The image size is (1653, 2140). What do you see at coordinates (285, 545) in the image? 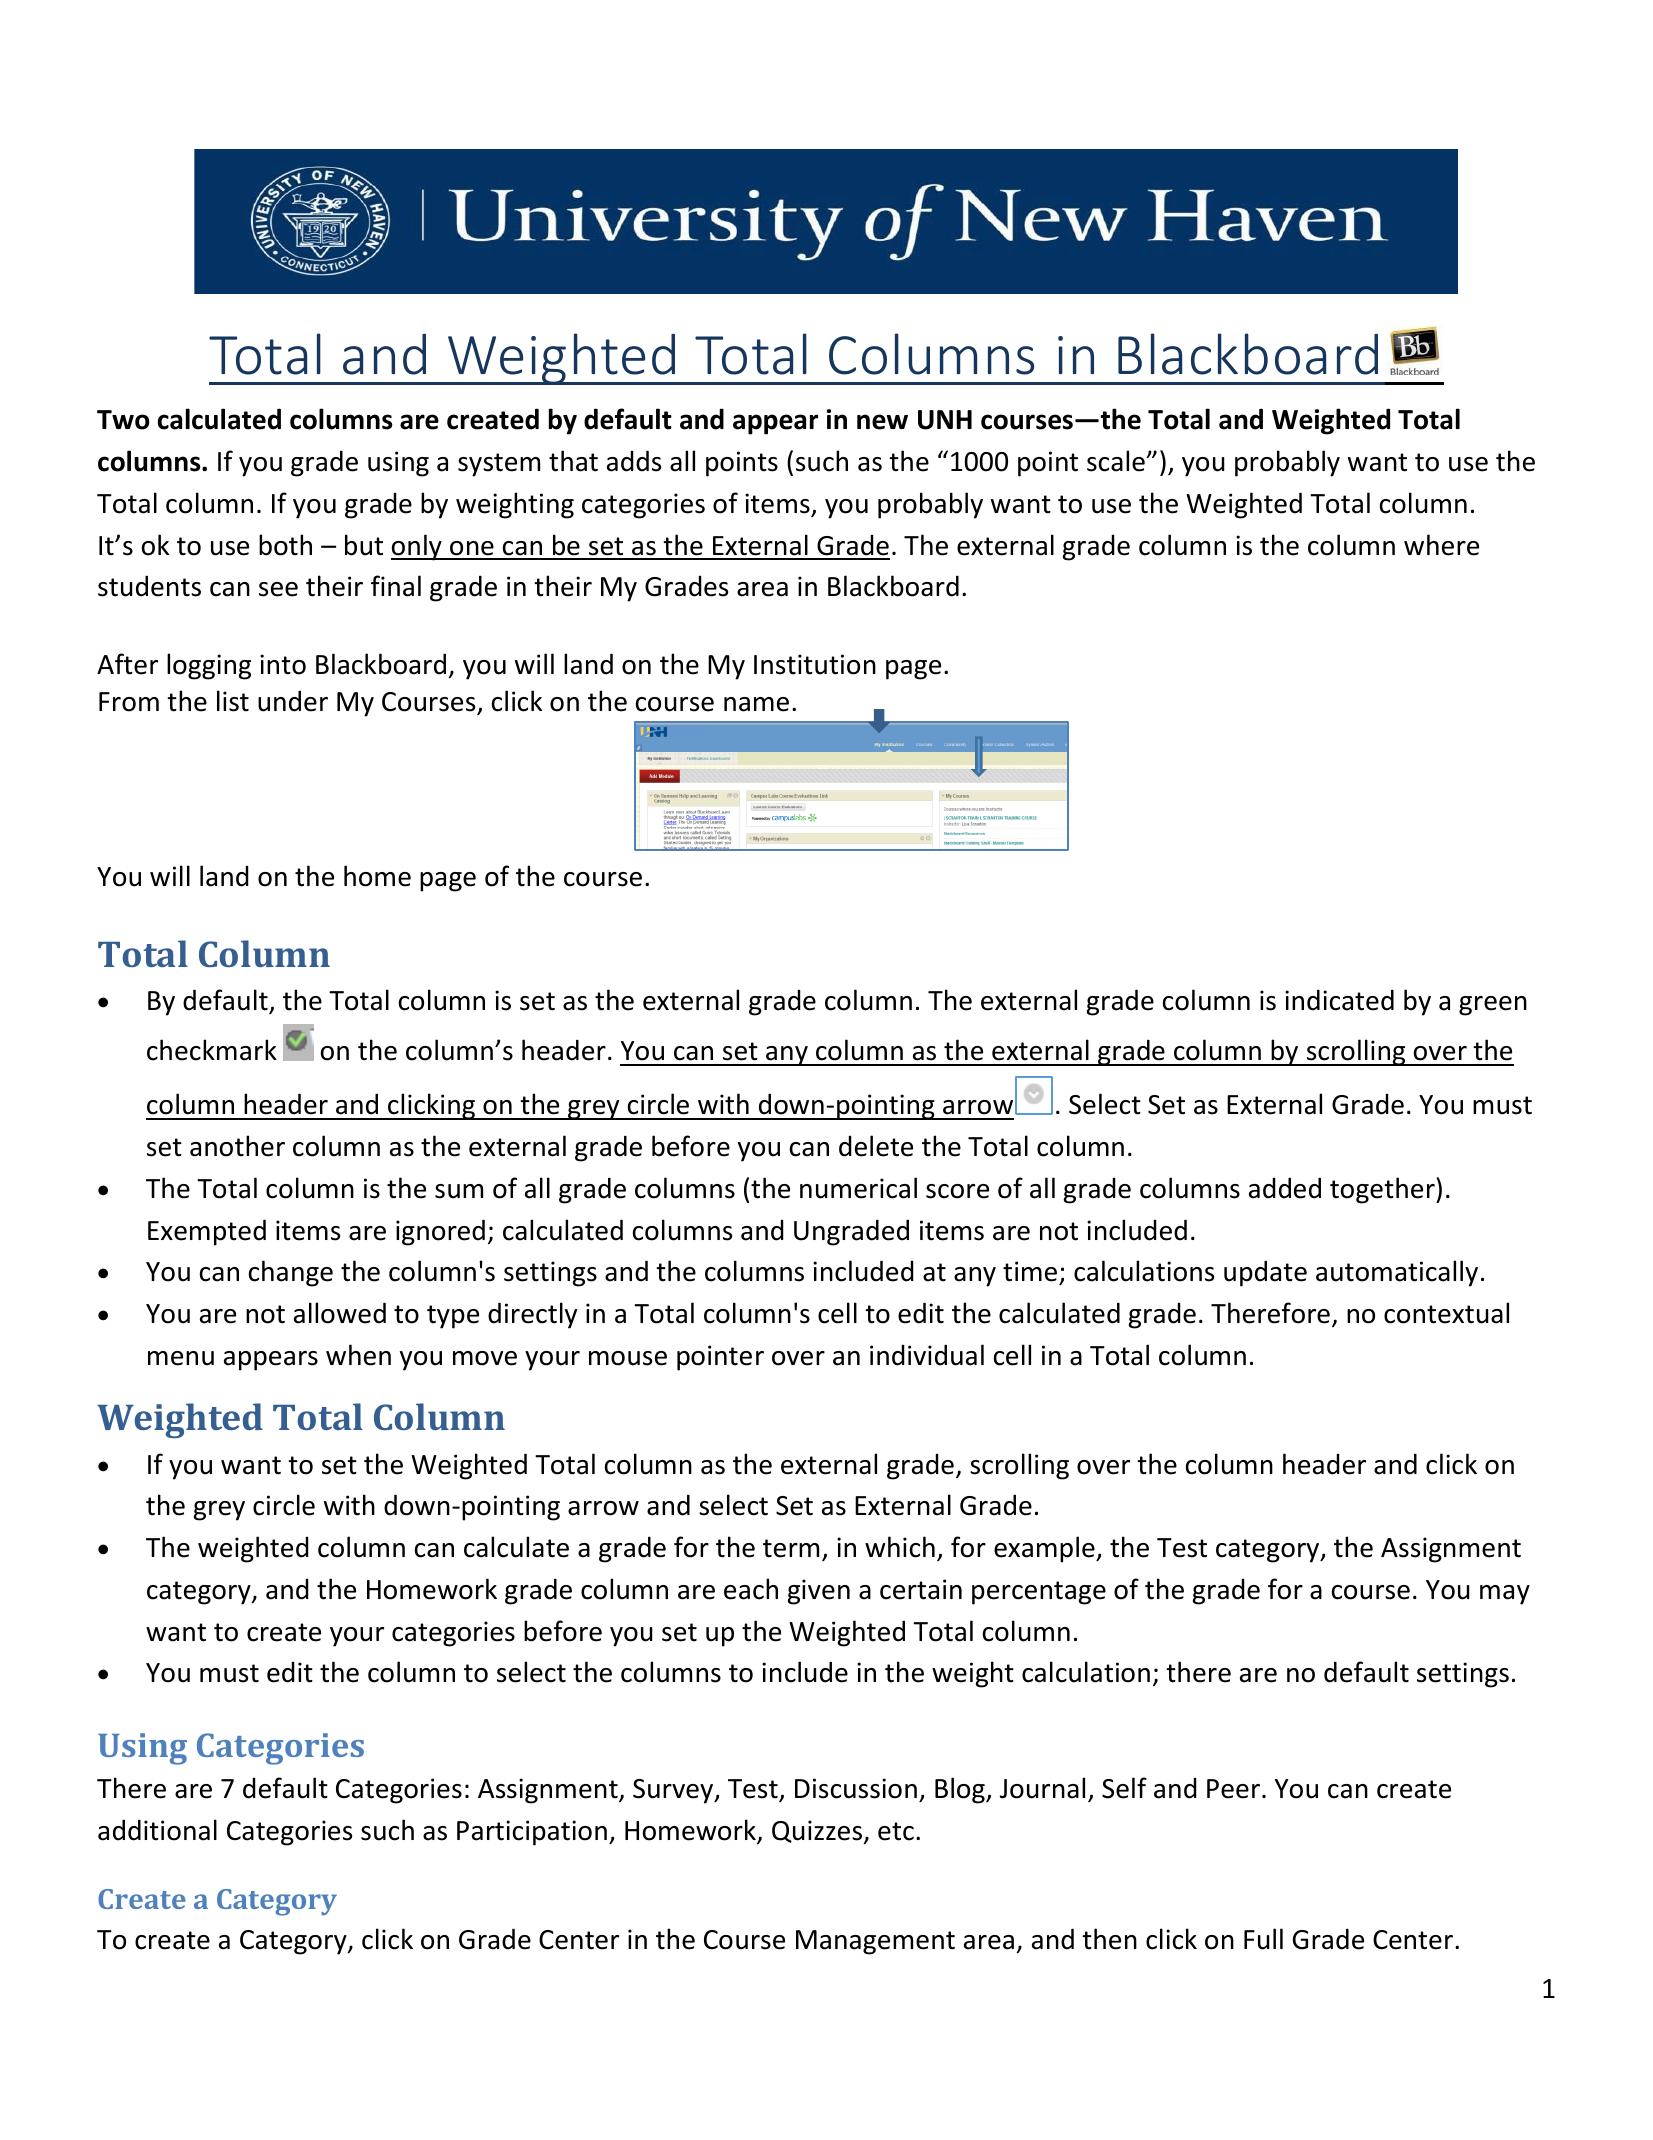
I see `both` at bounding box center [285, 545].
